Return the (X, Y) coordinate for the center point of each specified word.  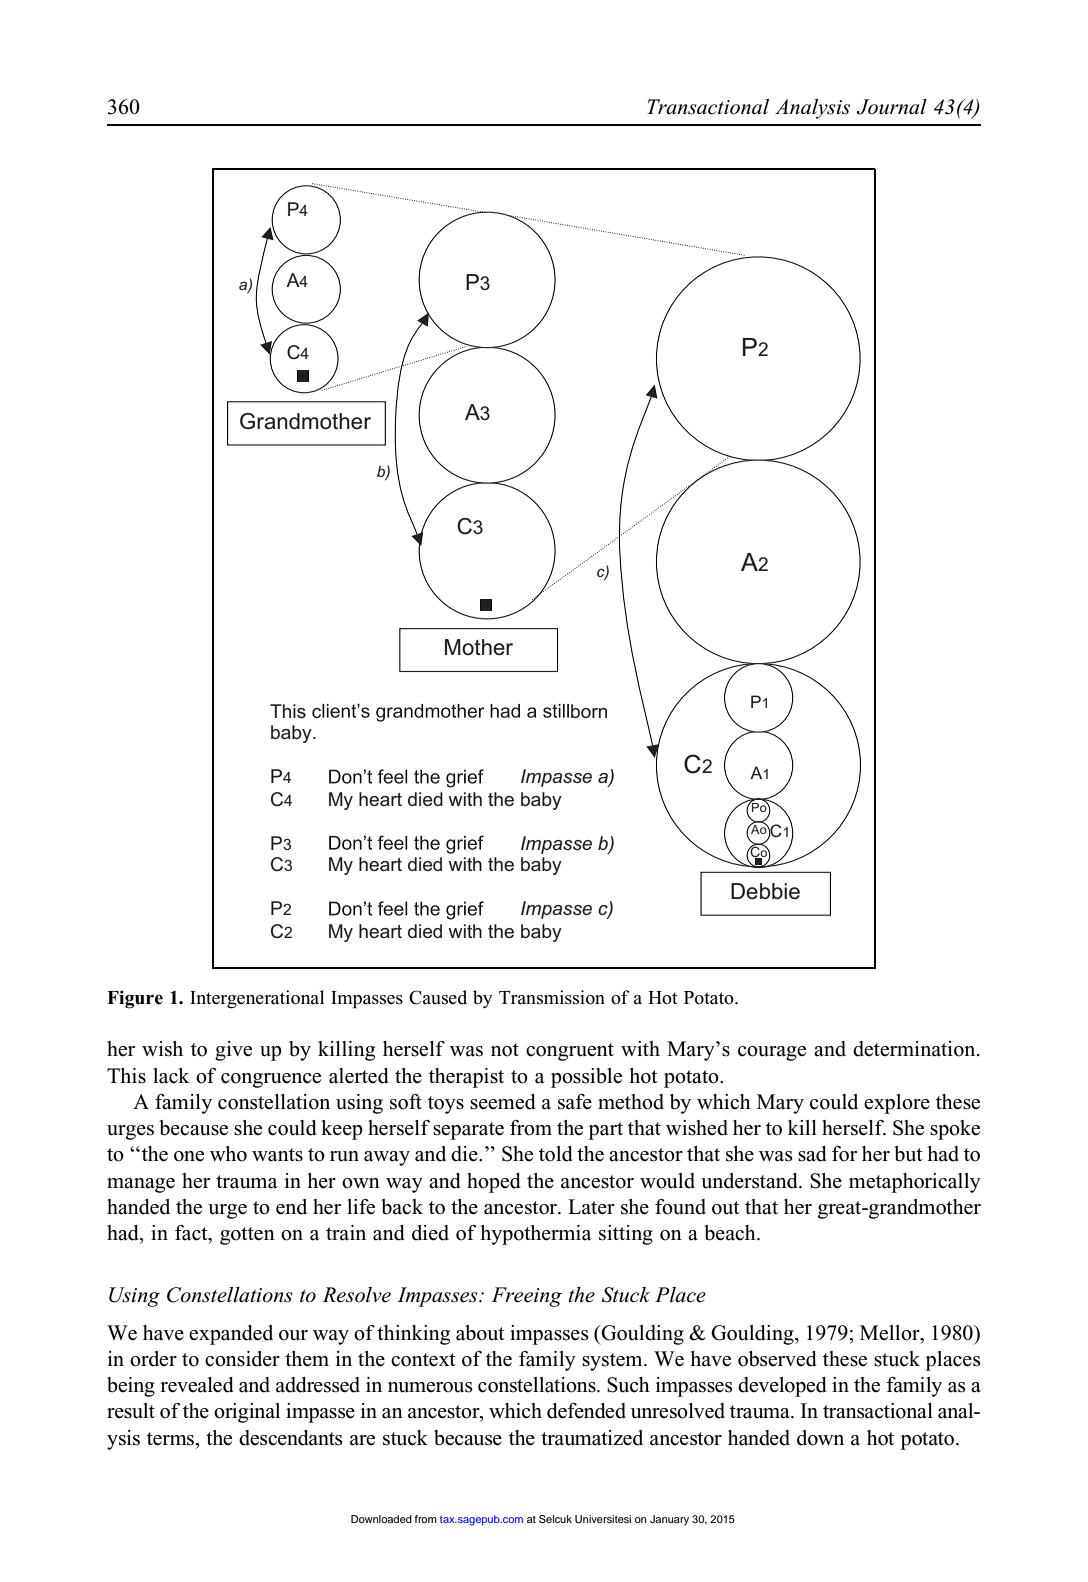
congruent (570, 1052)
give (233, 1051)
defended (586, 1411)
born (589, 711)
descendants (291, 1438)
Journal (892, 107)
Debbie (765, 891)
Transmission (552, 997)
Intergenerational (257, 999)
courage (772, 1053)
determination (915, 1049)
